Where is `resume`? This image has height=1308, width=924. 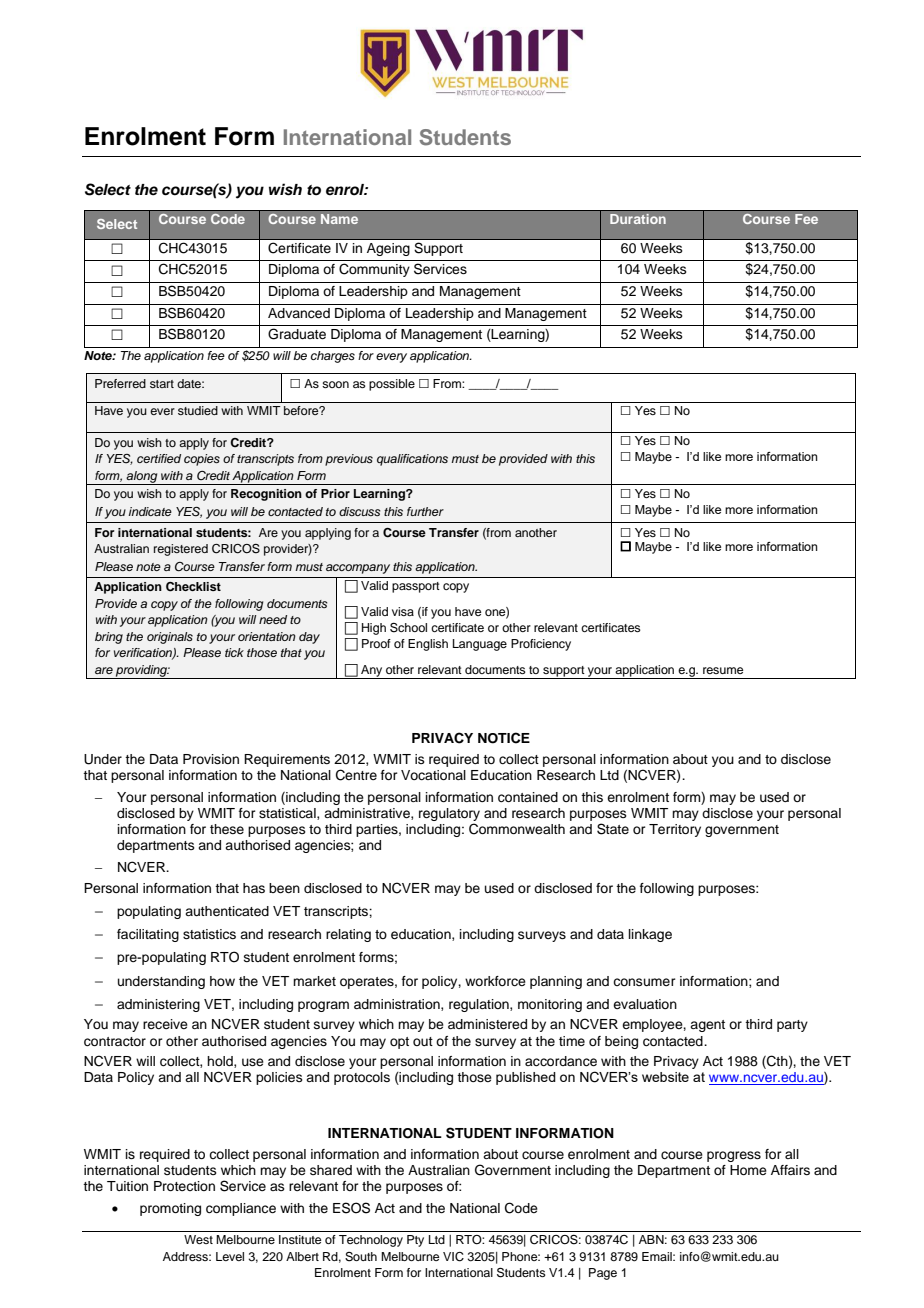 resume is located at coordinates (723, 670).
